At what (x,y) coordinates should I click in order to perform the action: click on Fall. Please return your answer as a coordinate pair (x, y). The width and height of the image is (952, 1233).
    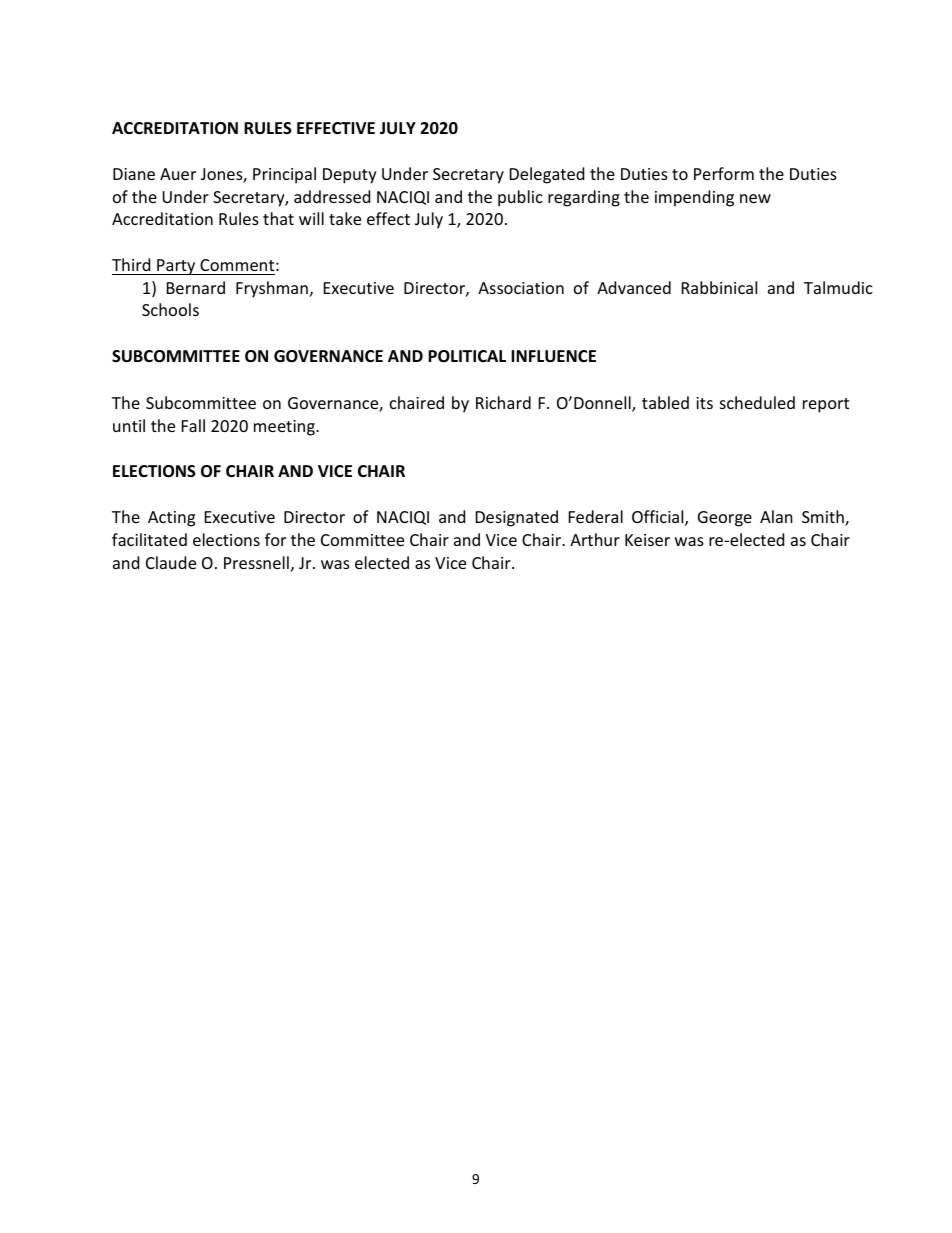
    Looking at the image, I should click on (193, 425).
